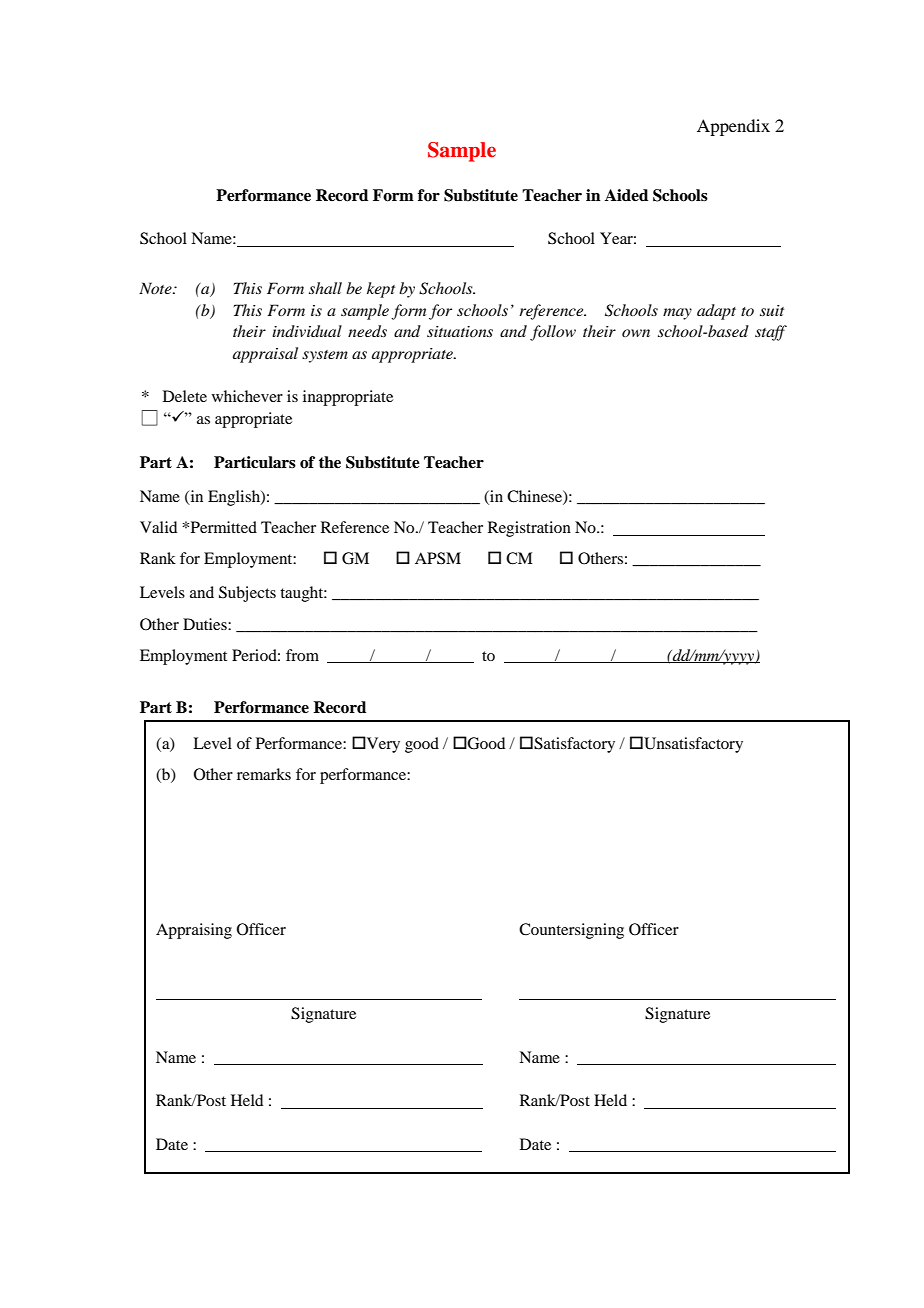 The height and width of the document is (1308, 924). Describe the element at coordinates (156, 288) in the document. I see `Note` at that location.
